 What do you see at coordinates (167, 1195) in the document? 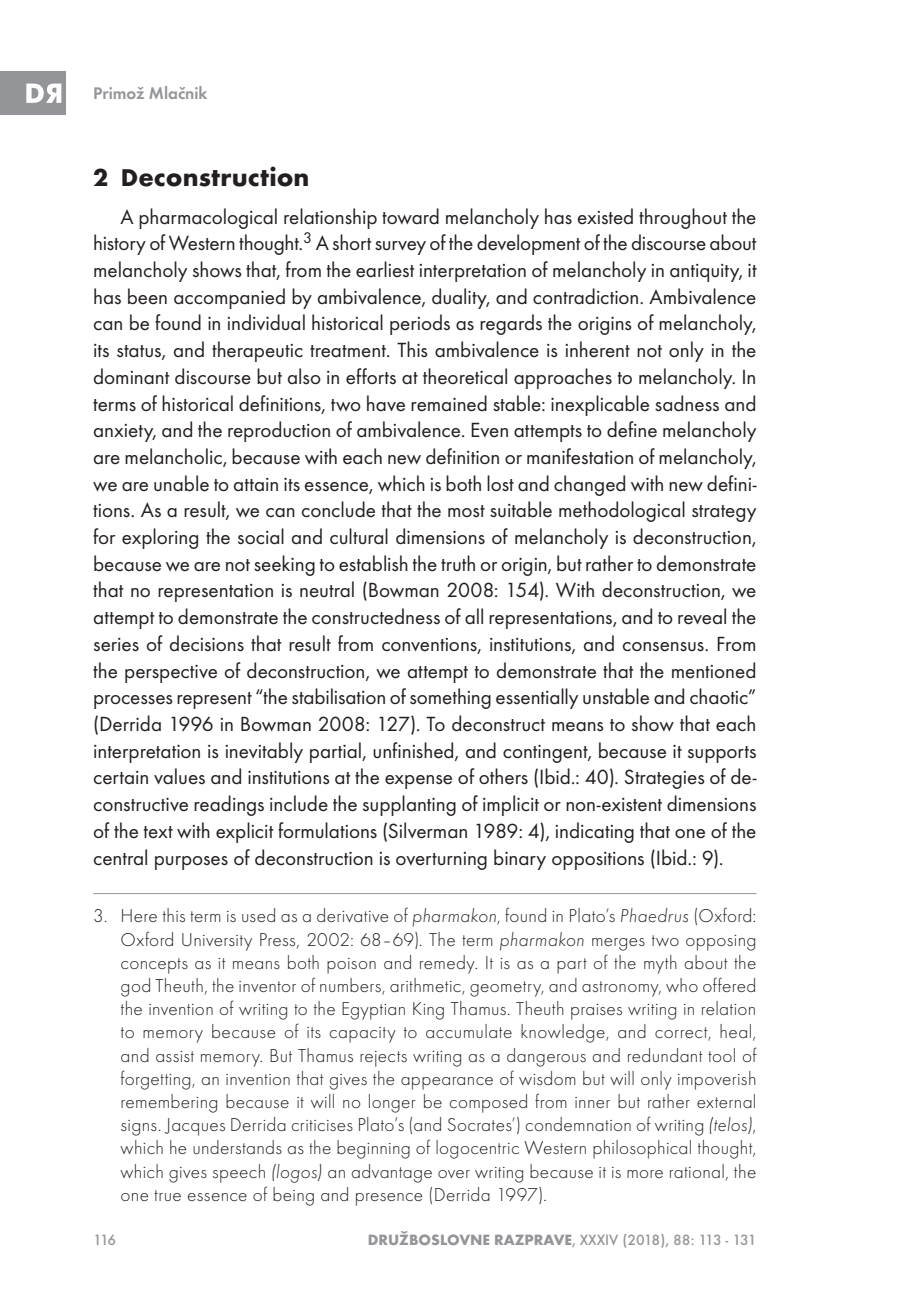
I see `true` at bounding box center [167, 1195].
